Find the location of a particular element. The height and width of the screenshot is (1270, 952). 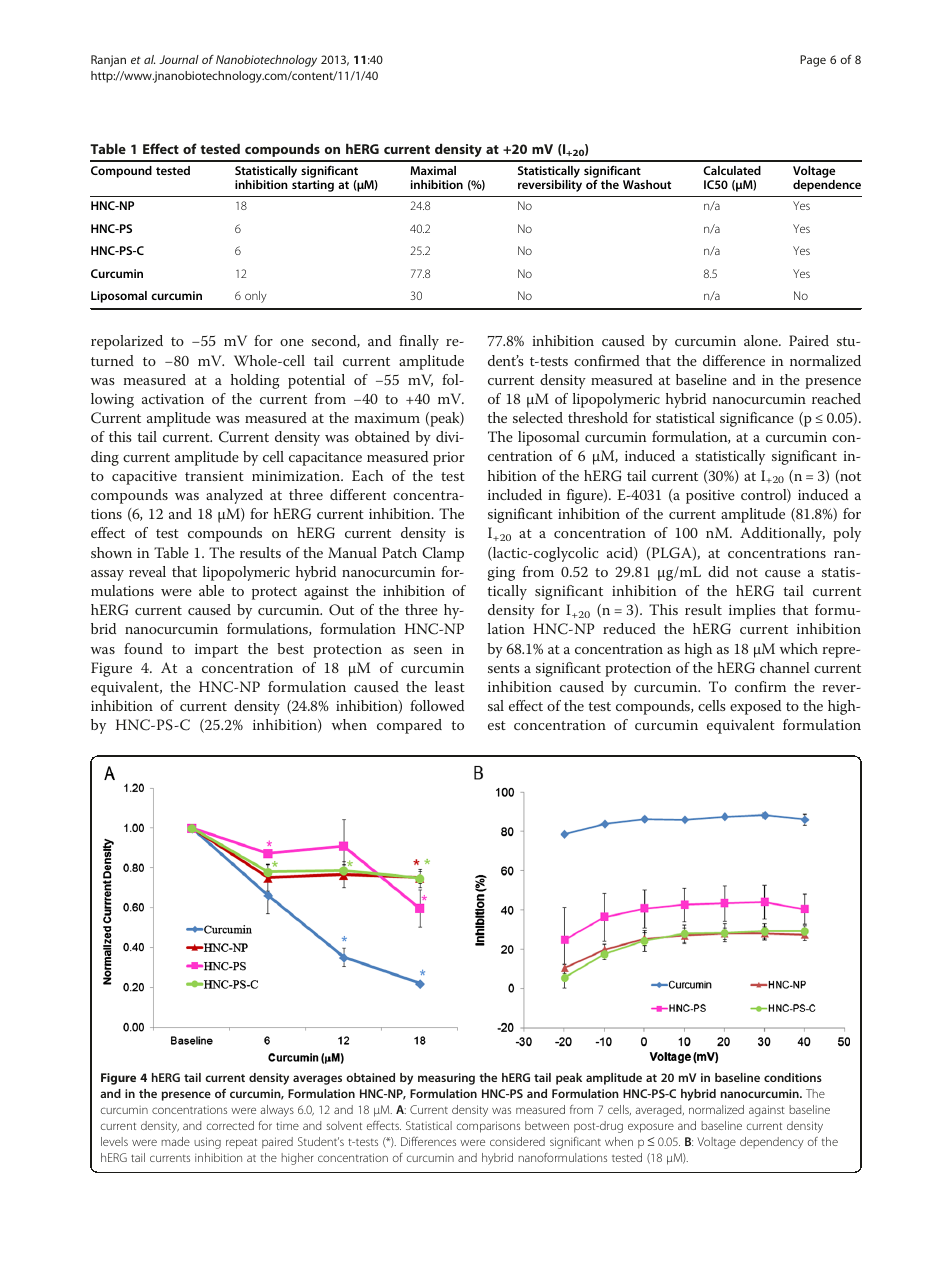

Journal is located at coordinates (179, 59).
